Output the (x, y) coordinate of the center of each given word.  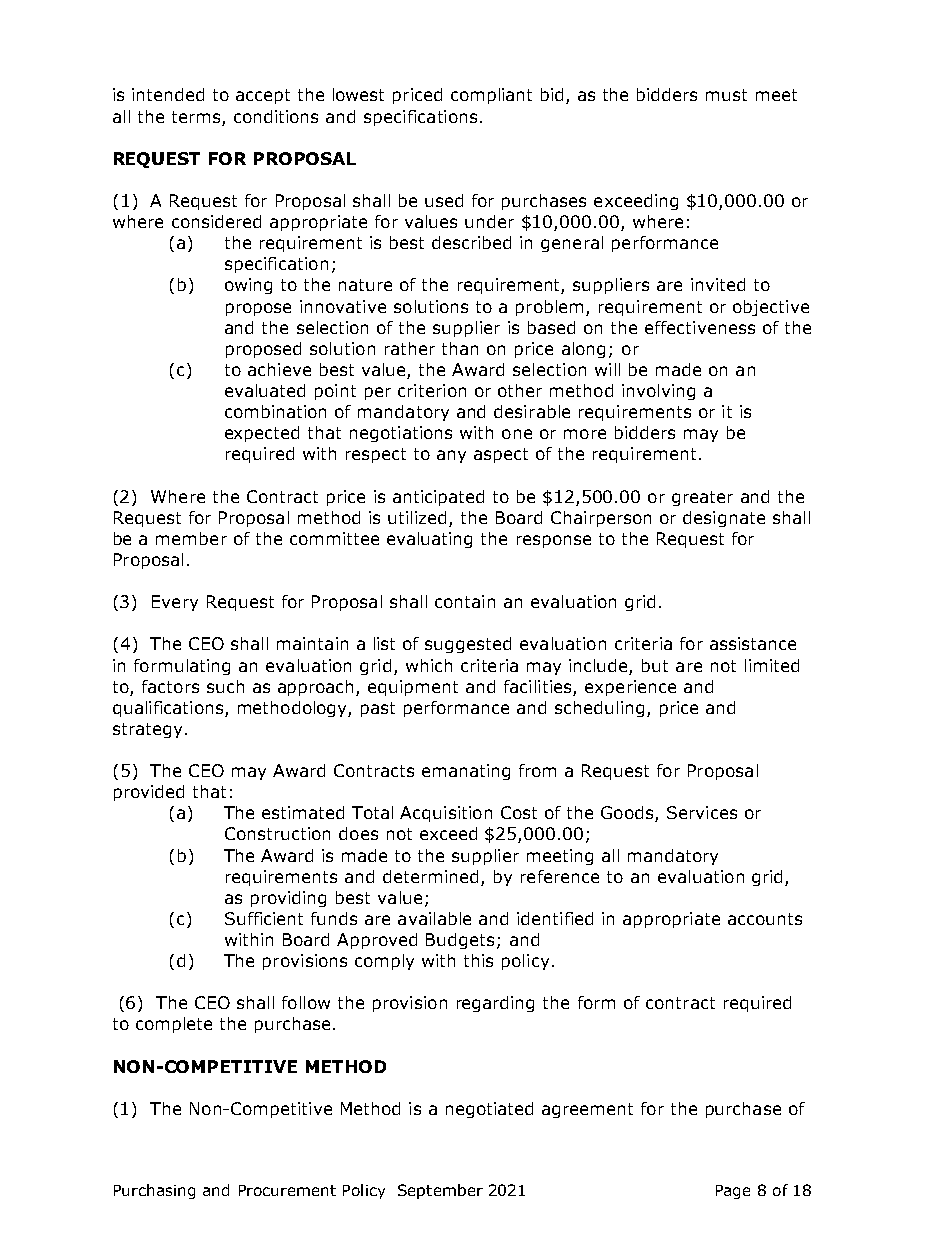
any (451, 456)
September (440, 1191)
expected (262, 434)
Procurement (287, 1190)
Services (702, 812)
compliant (491, 96)
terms (196, 117)
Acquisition (446, 814)
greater (702, 498)
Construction (277, 833)
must (726, 95)
